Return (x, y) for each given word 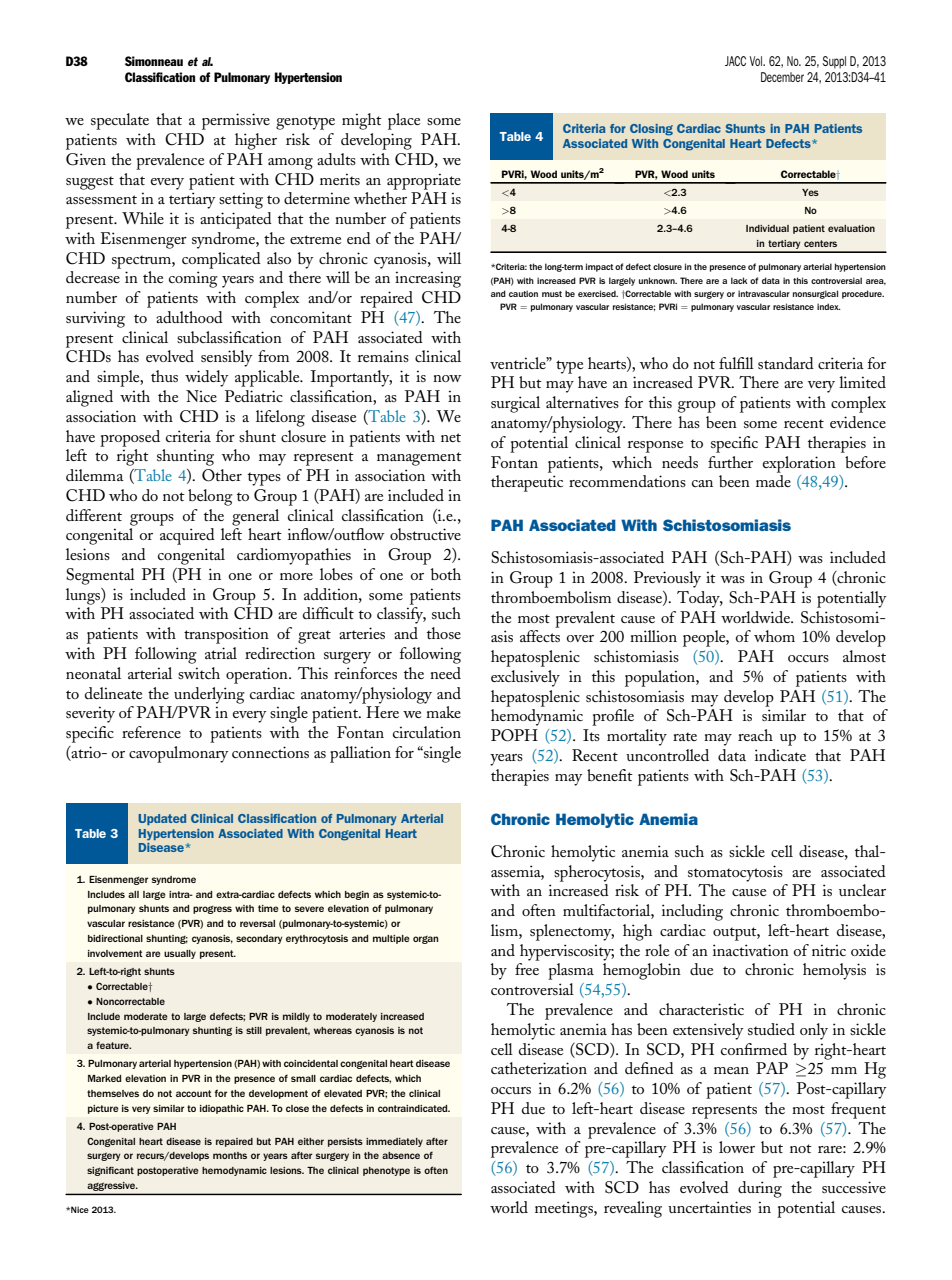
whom (774, 636)
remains (383, 356)
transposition (226, 635)
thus (164, 376)
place (404, 121)
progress (212, 910)
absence (401, 1155)
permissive (236, 121)
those (444, 633)
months (230, 1155)
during (760, 1189)
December (782, 77)
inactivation (751, 950)
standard (786, 363)
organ (426, 940)
